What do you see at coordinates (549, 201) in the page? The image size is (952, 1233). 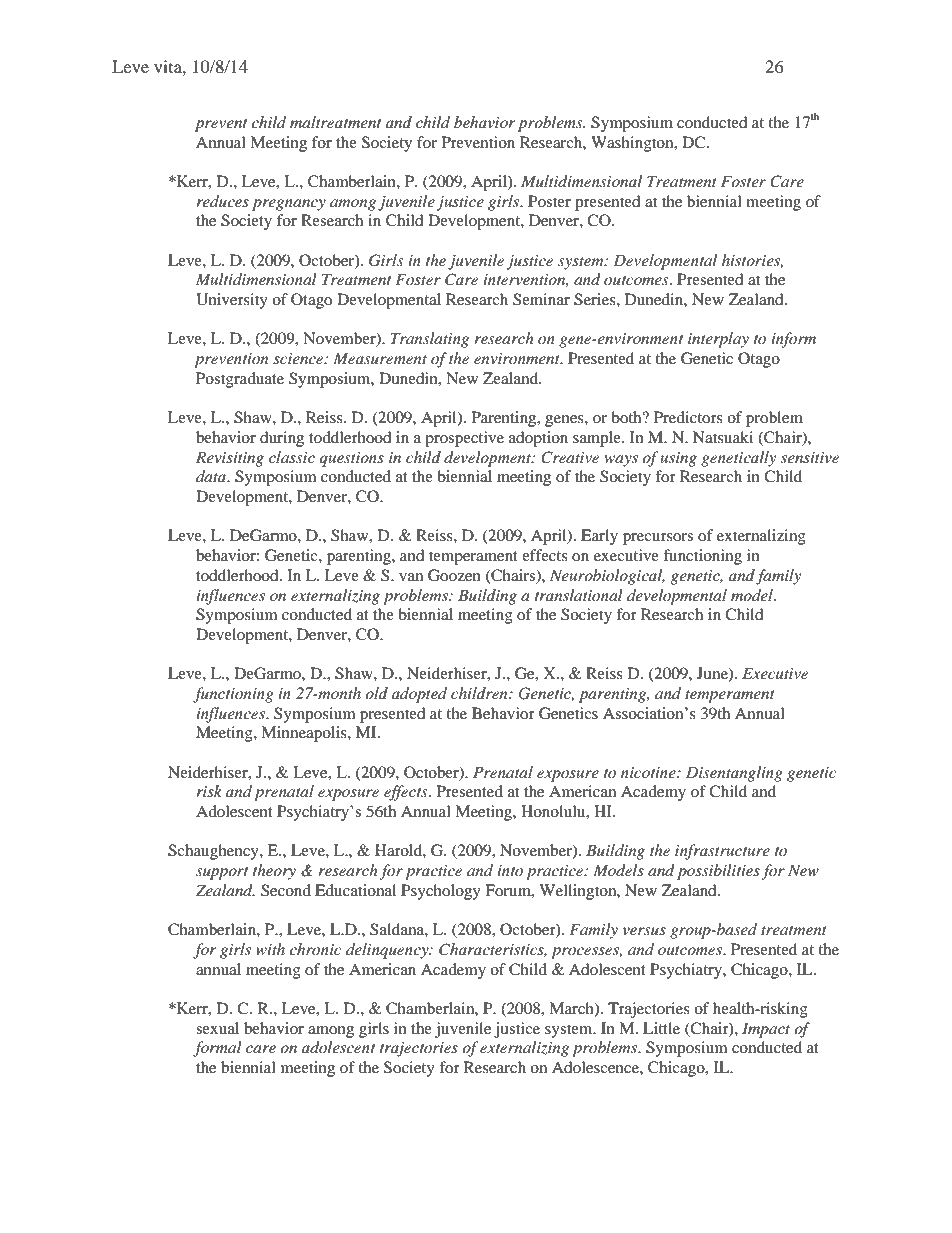 I see `Poster` at bounding box center [549, 201].
